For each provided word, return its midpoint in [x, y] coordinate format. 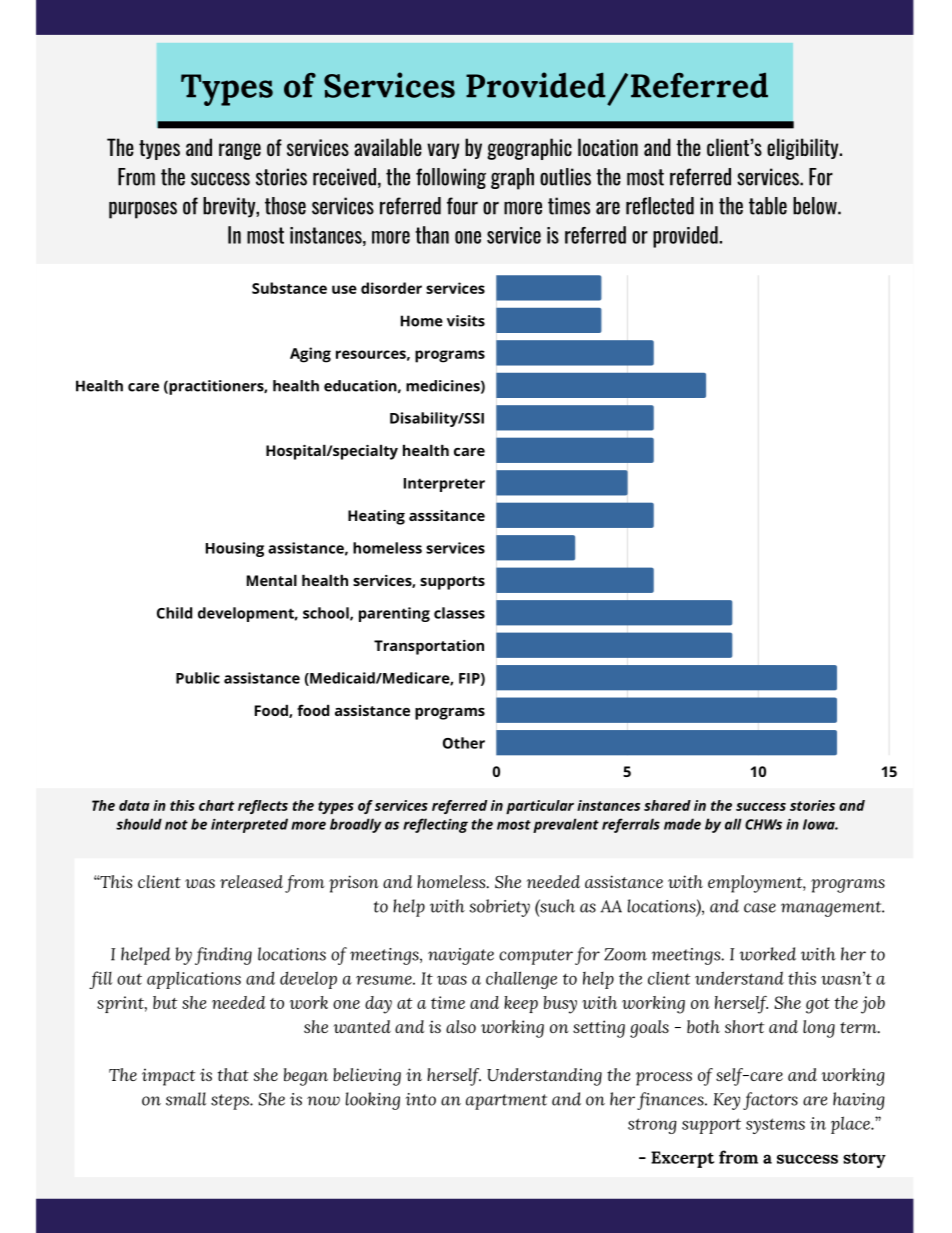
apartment [506, 1102]
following [451, 178]
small [186, 1099]
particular [540, 807]
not [176, 825]
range [240, 151]
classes [459, 613]
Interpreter [444, 485]
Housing [235, 549]
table [768, 206]
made [682, 824]
